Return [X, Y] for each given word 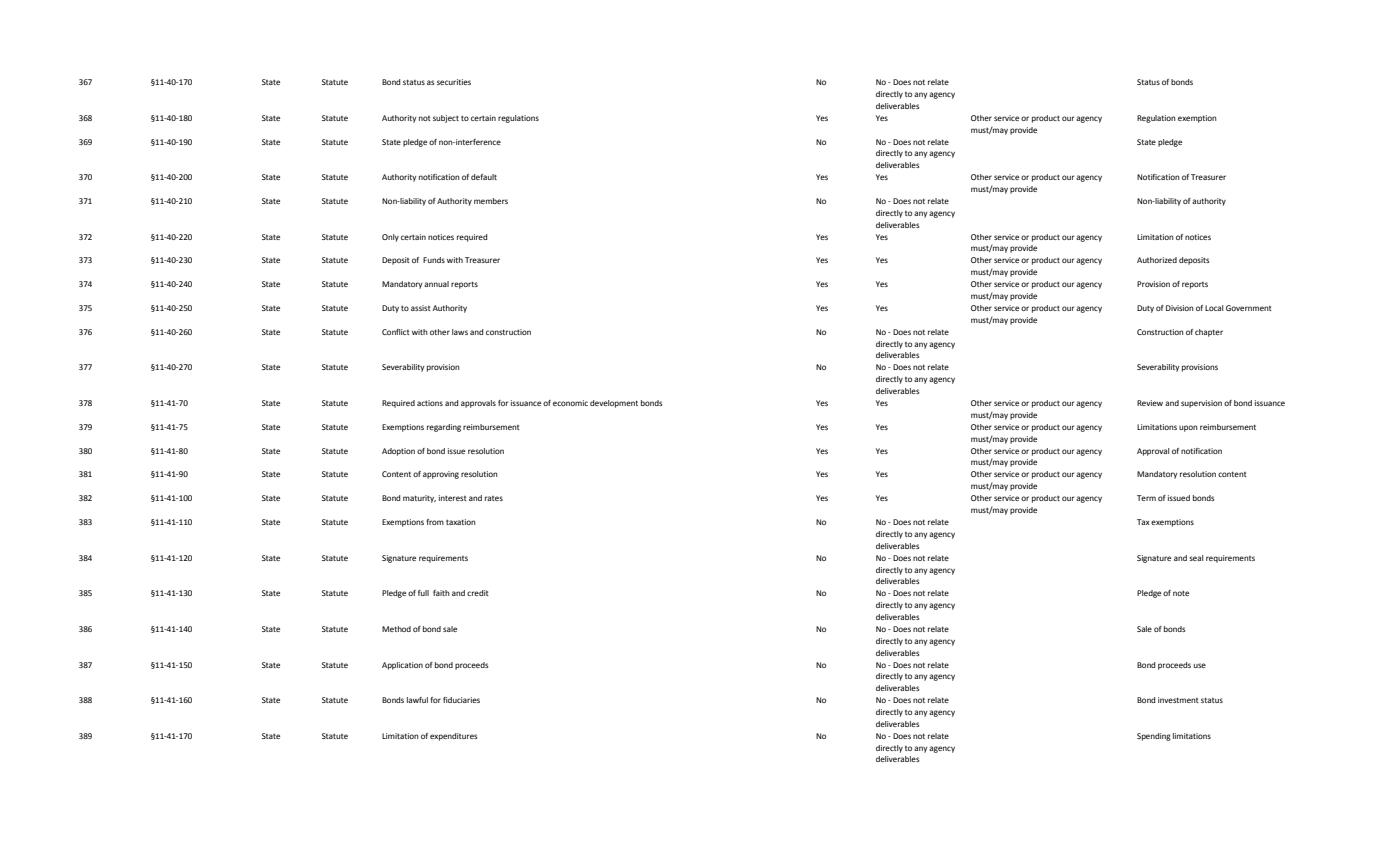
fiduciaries [461, 700]
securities [454, 82]
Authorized [1157, 260]
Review [1150, 403]
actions [430, 403]
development [614, 404]
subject [446, 119]
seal [1196, 558]
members [491, 201]
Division [1180, 308]
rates [494, 498]
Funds [434, 260]
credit [478, 593]
